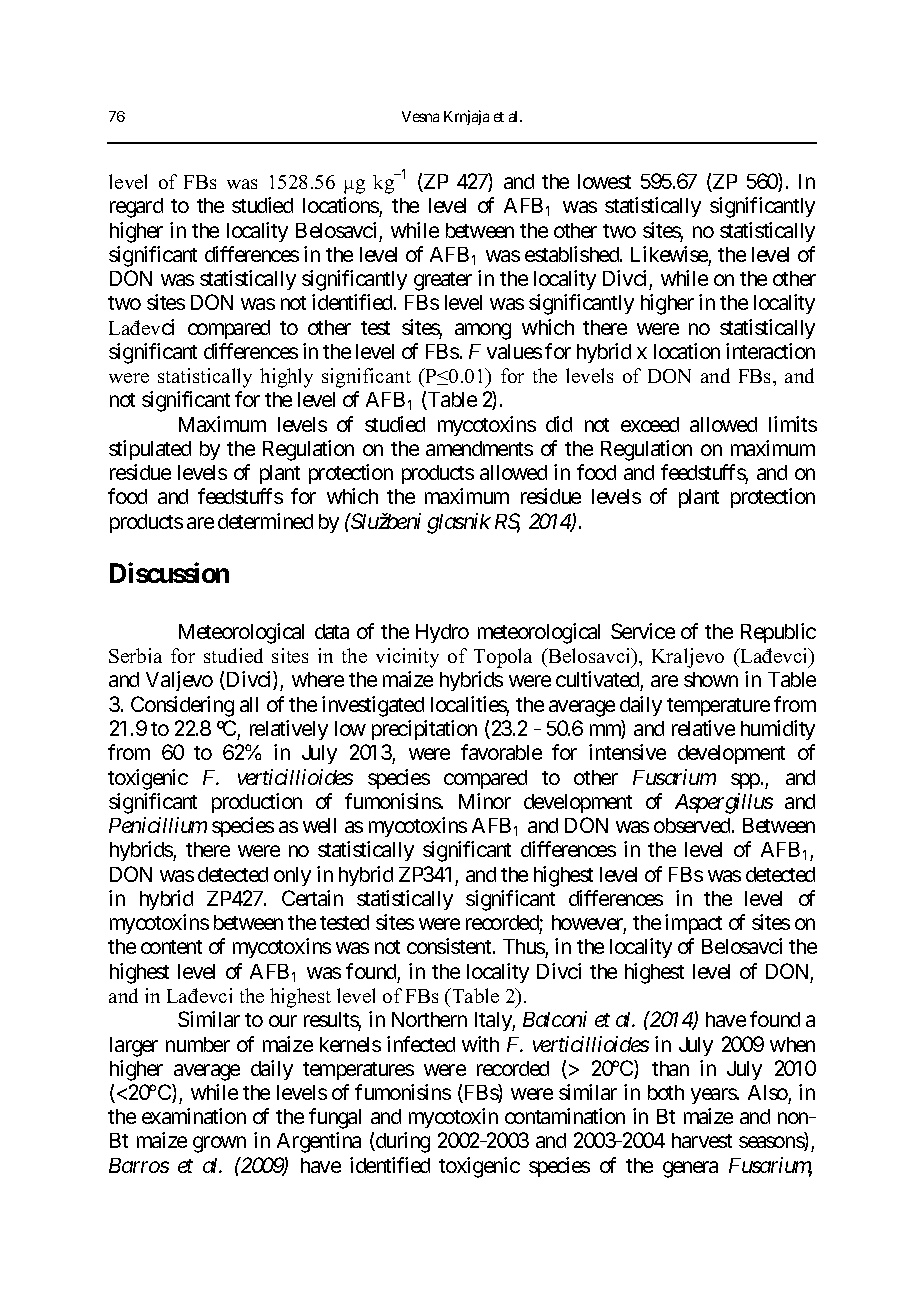  What do you see at coordinates (219, 1145) in the image?
I see `grown` at bounding box center [219, 1145].
